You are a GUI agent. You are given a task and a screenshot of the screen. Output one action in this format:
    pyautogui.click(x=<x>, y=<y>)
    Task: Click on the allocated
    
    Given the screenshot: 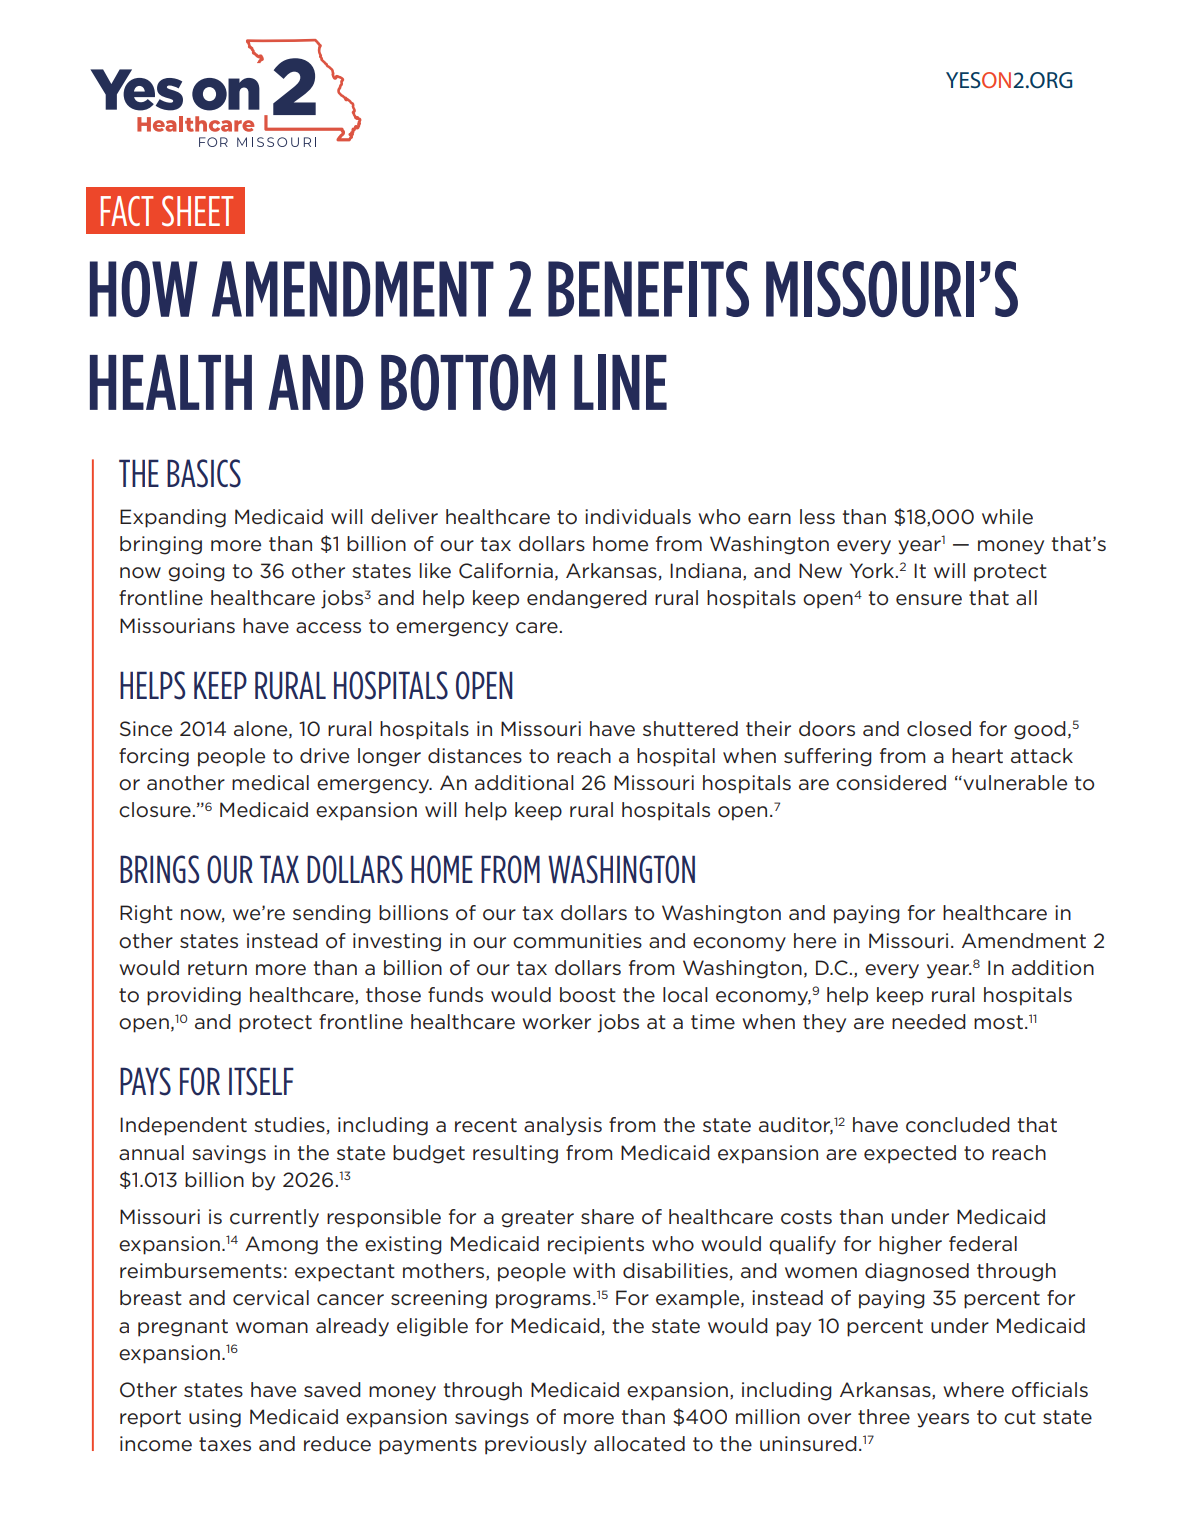 What is the action you would take?
    pyautogui.click(x=639, y=1444)
